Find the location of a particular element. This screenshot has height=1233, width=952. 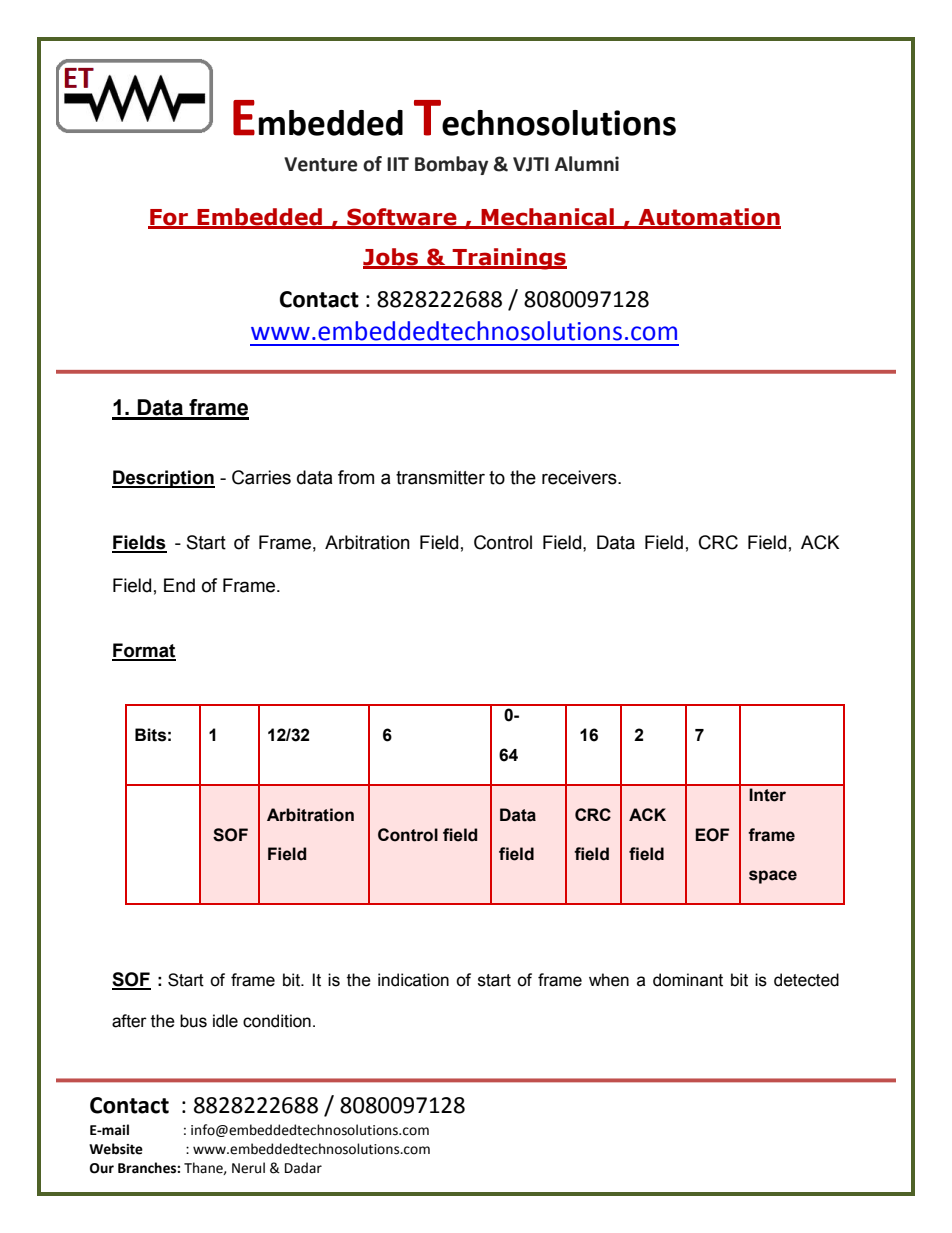

transmitter is located at coordinates (440, 477).
